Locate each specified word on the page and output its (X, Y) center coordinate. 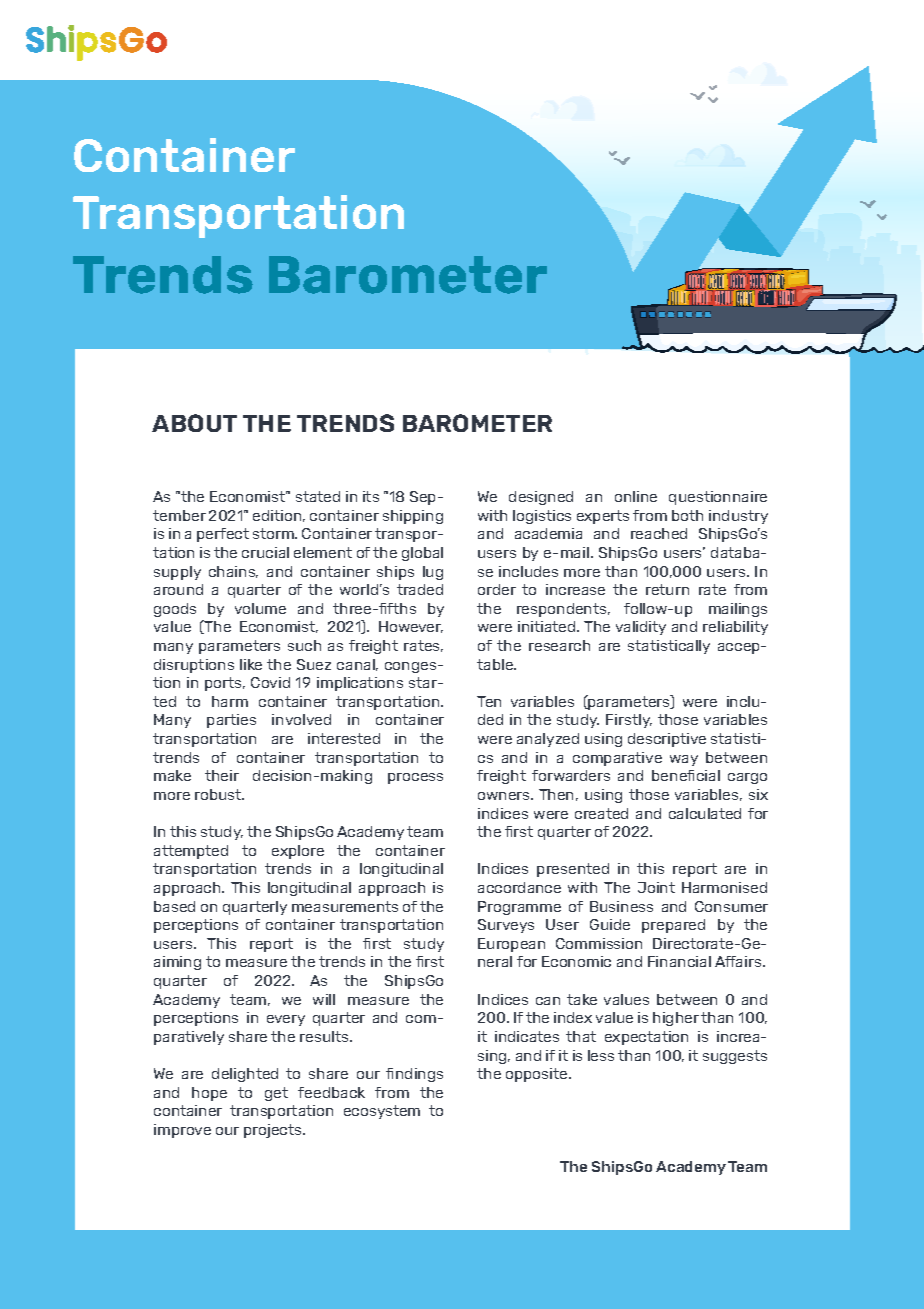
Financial (679, 961)
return (667, 589)
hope (209, 1094)
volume (260, 608)
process (415, 778)
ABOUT (194, 423)
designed (541, 498)
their (222, 775)
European (511, 945)
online (636, 496)
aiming (177, 963)
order (497, 589)
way (684, 760)
